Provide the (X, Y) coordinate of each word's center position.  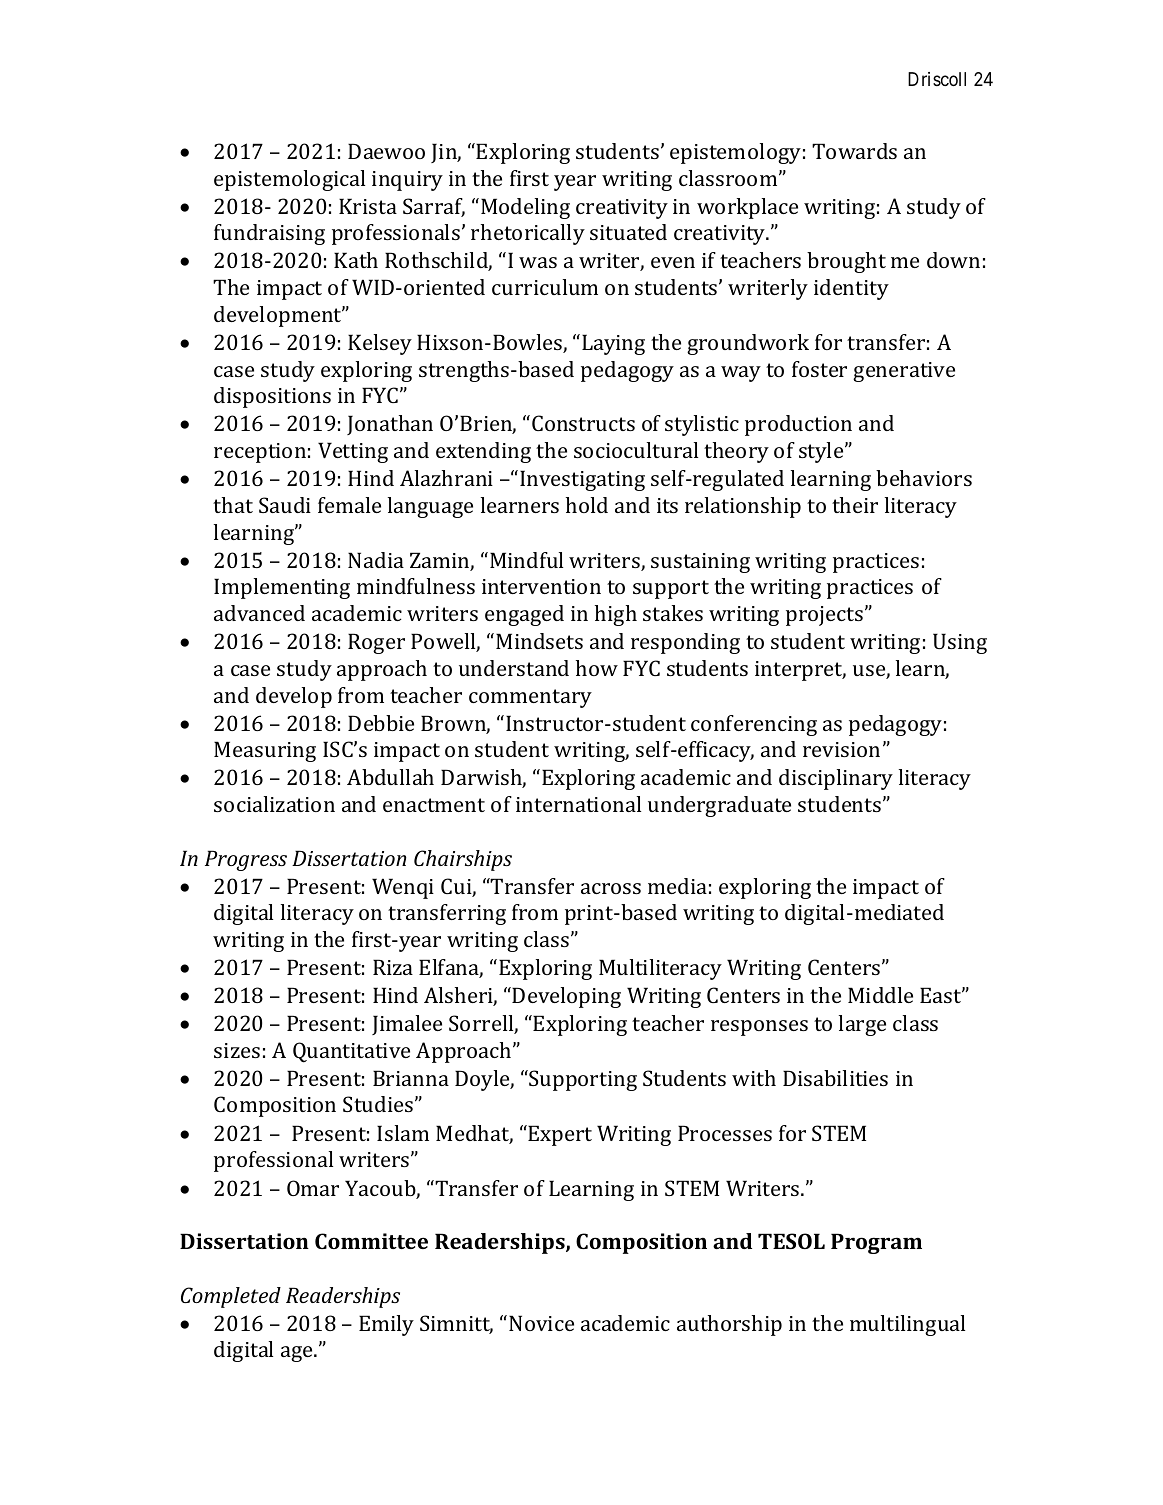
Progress (246, 860)
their (855, 505)
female (349, 505)
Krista (368, 206)
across (611, 888)
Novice (541, 1323)
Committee (371, 1241)
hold (587, 505)
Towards (854, 151)
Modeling (525, 208)
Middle (880, 995)
